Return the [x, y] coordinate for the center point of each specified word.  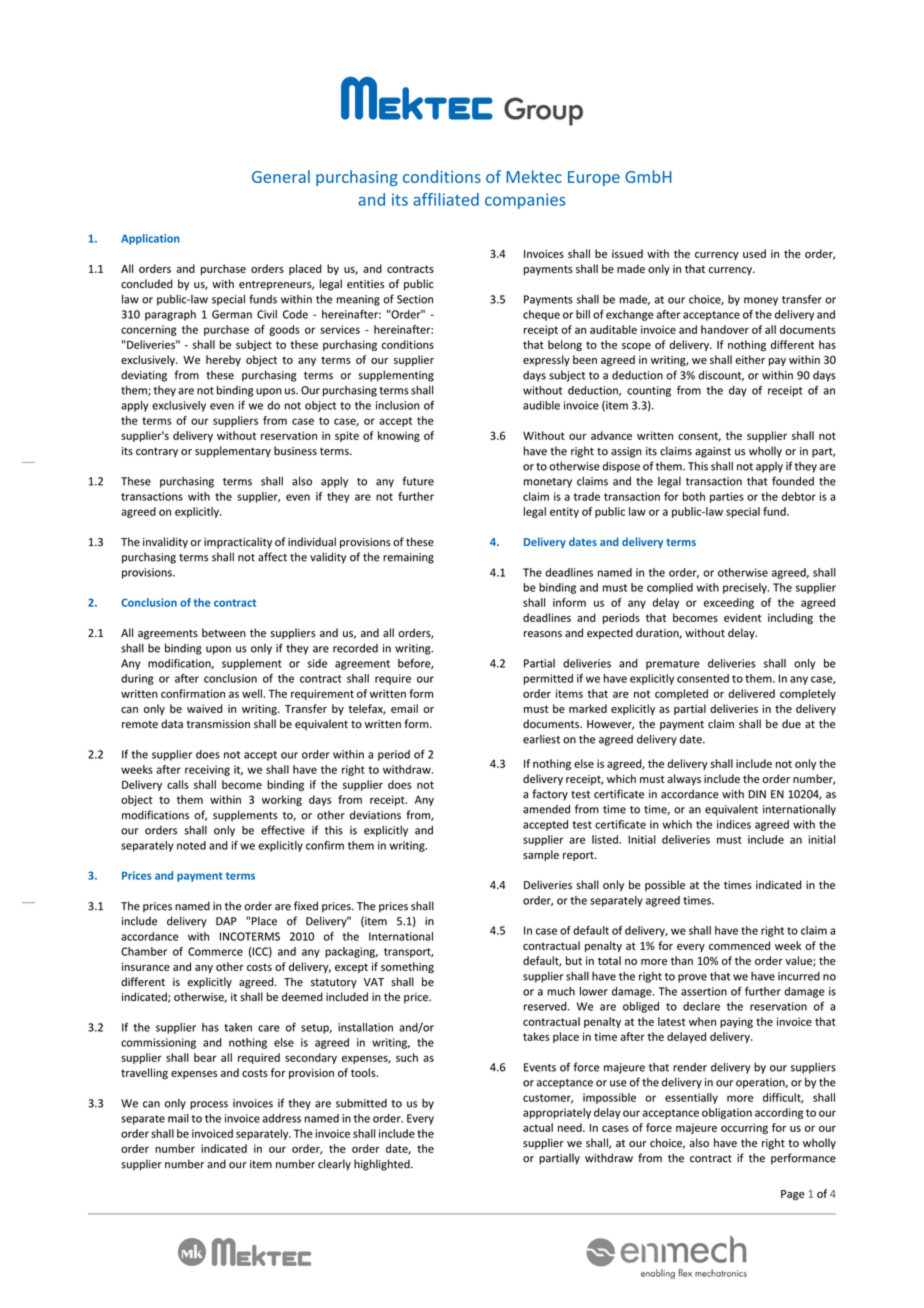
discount [721, 376]
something [407, 967]
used [754, 253]
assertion [704, 991]
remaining [408, 558]
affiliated [446, 199]
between [224, 633]
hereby [223, 360]
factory [550, 795]
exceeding [729, 603]
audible [541, 405]
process [209, 1105]
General [281, 176]
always [684, 779]
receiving [207, 770]
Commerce [215, 951]
